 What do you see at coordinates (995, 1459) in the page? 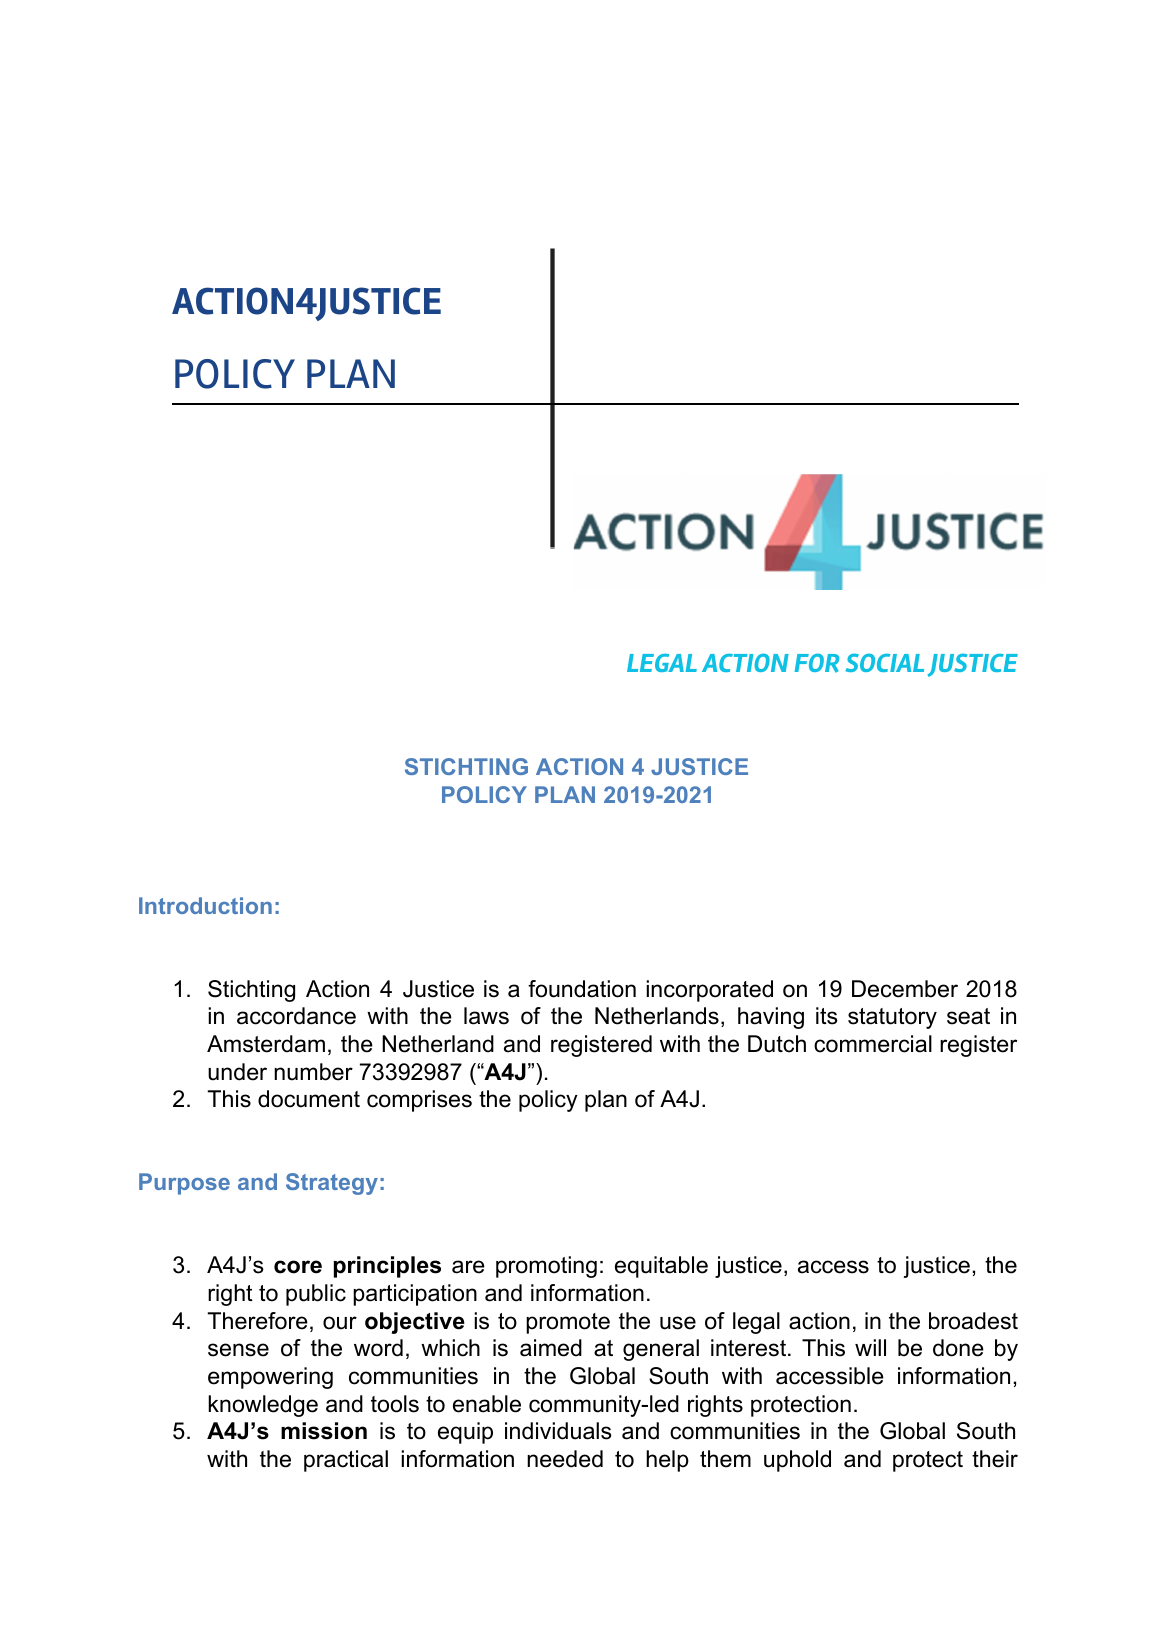
I see `their` at bounding box center [995, 1459].
